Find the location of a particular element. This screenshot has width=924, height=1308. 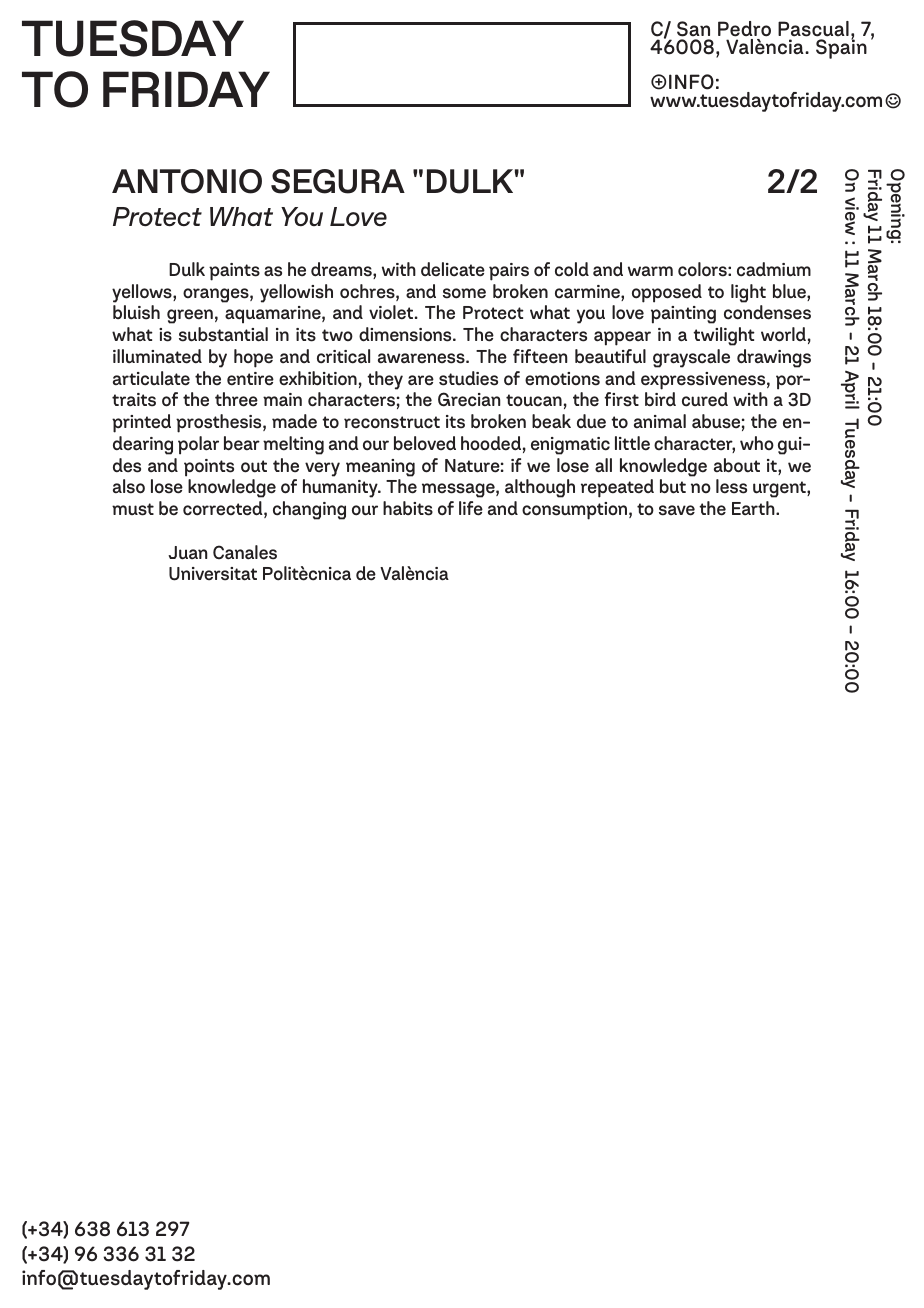

Juan is located at coordinates (187, 553).
